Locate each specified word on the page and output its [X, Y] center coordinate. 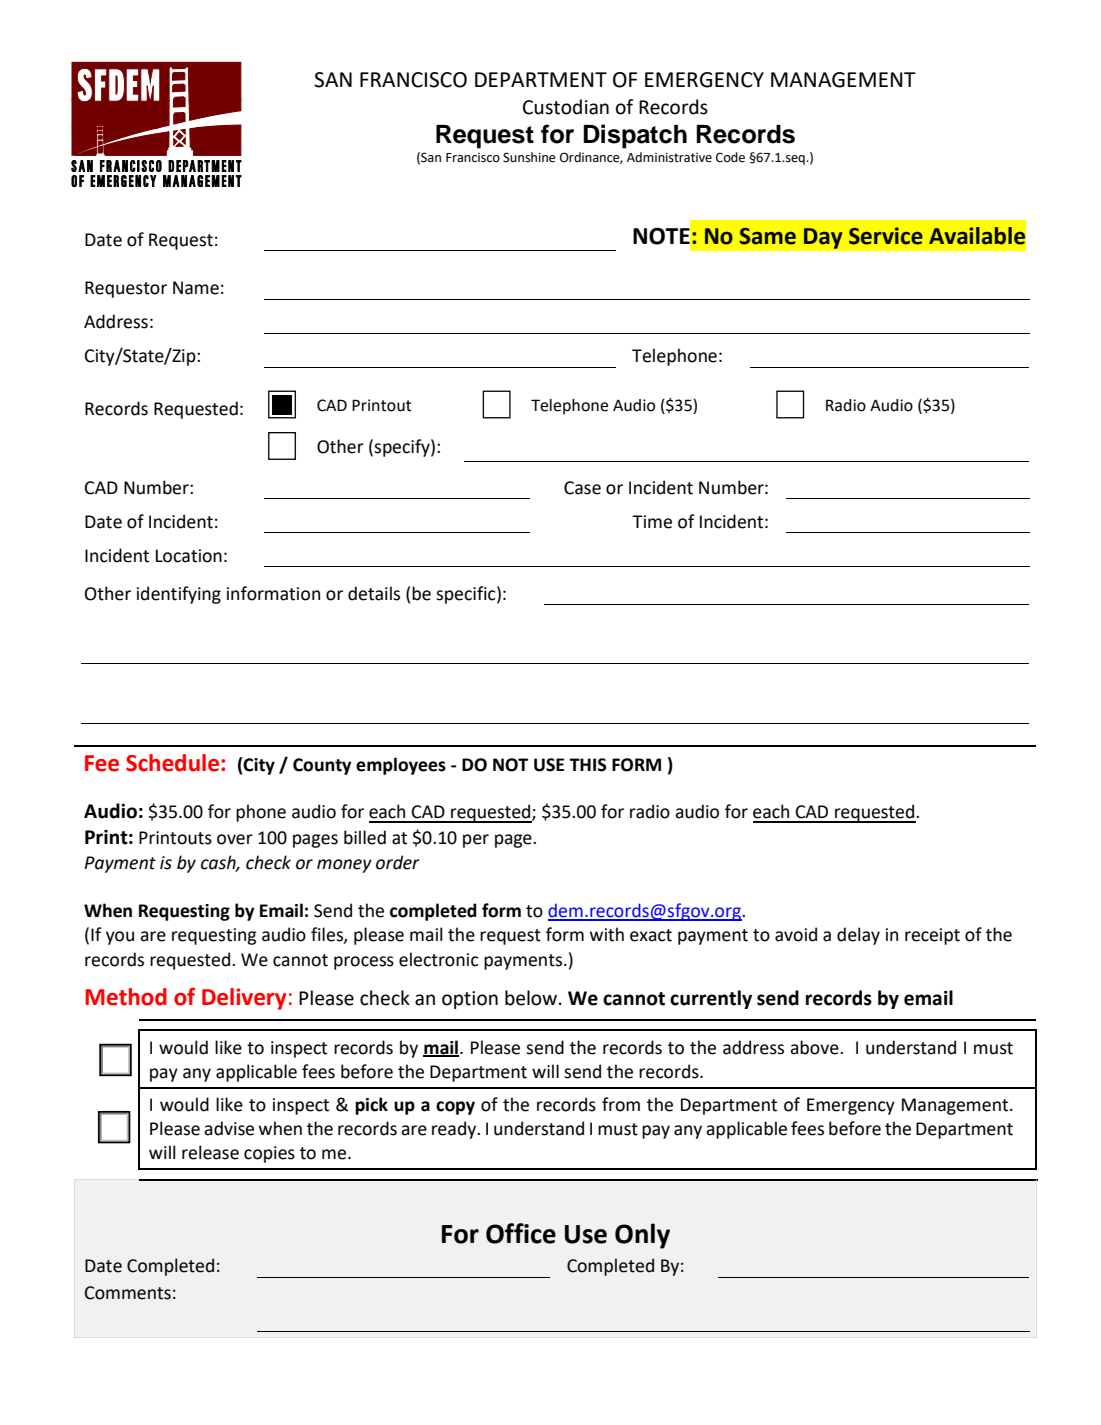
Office [521, 1233]
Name [196, 288]
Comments [128, 1293]
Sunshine [529, 157]
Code [730, 157]
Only [642, 1236]
